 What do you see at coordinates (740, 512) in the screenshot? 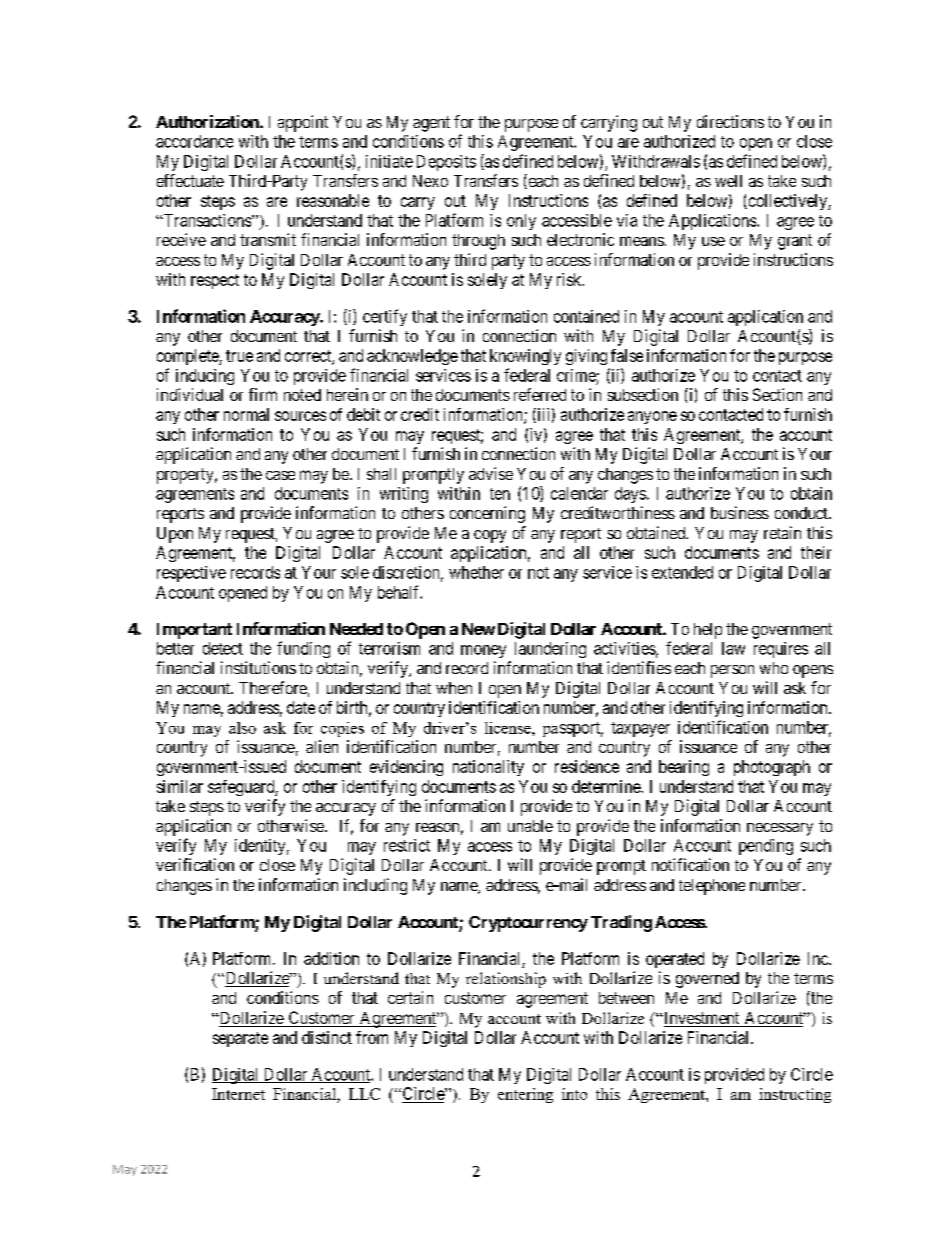
I see `business` at bounding box center [740, 512].
